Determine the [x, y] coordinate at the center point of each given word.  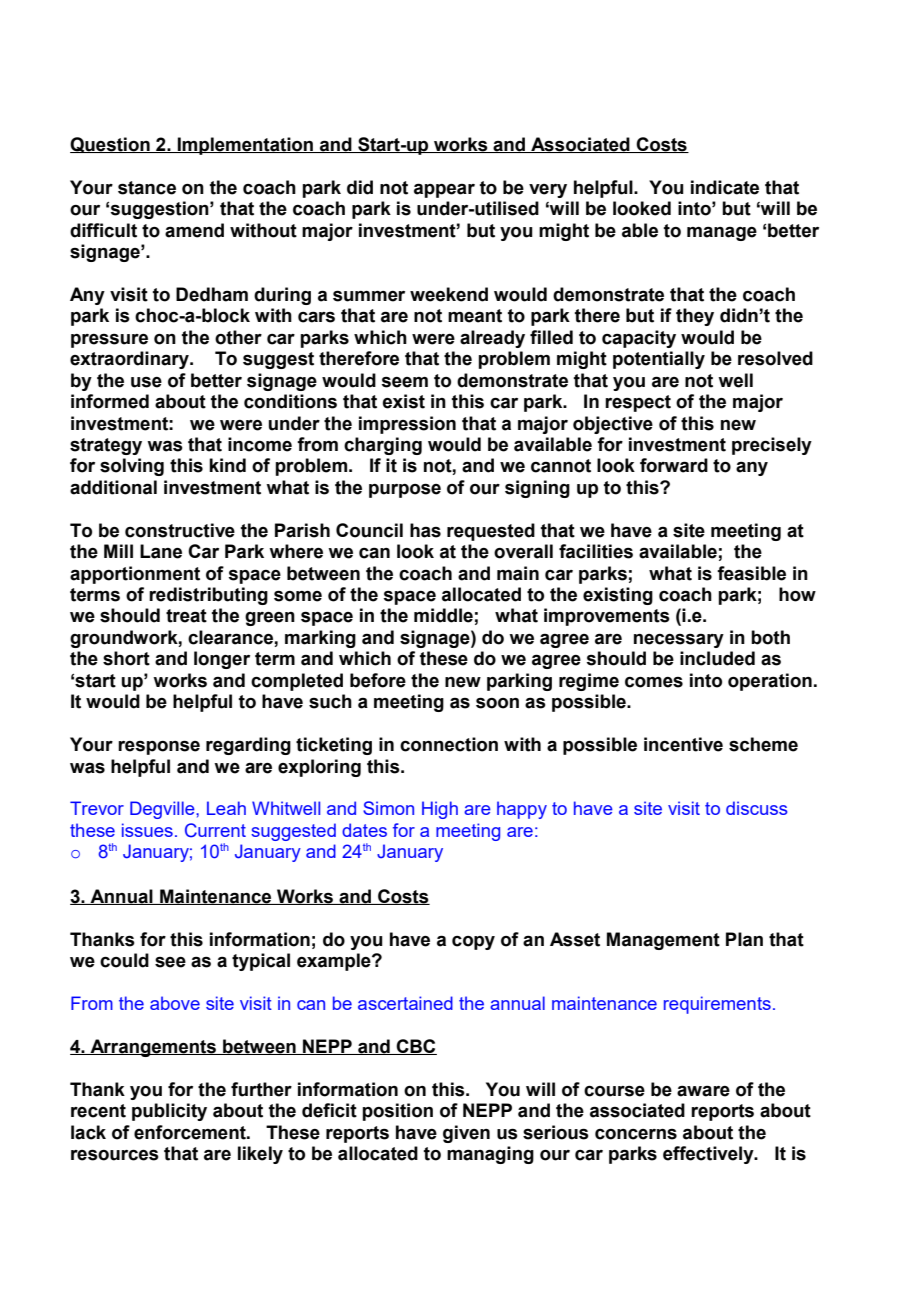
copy [473, 943]
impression [407, 425]
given [466, 1134]
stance [147, 188]
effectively [709, 1155]
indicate [725, 187]
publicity [169, 1112]
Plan [744, 939]
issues [147, 830]
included [717, 658]
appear [444, 190]
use [146, 382]
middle [443, 615]
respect [638, 403]
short [126, 658]
